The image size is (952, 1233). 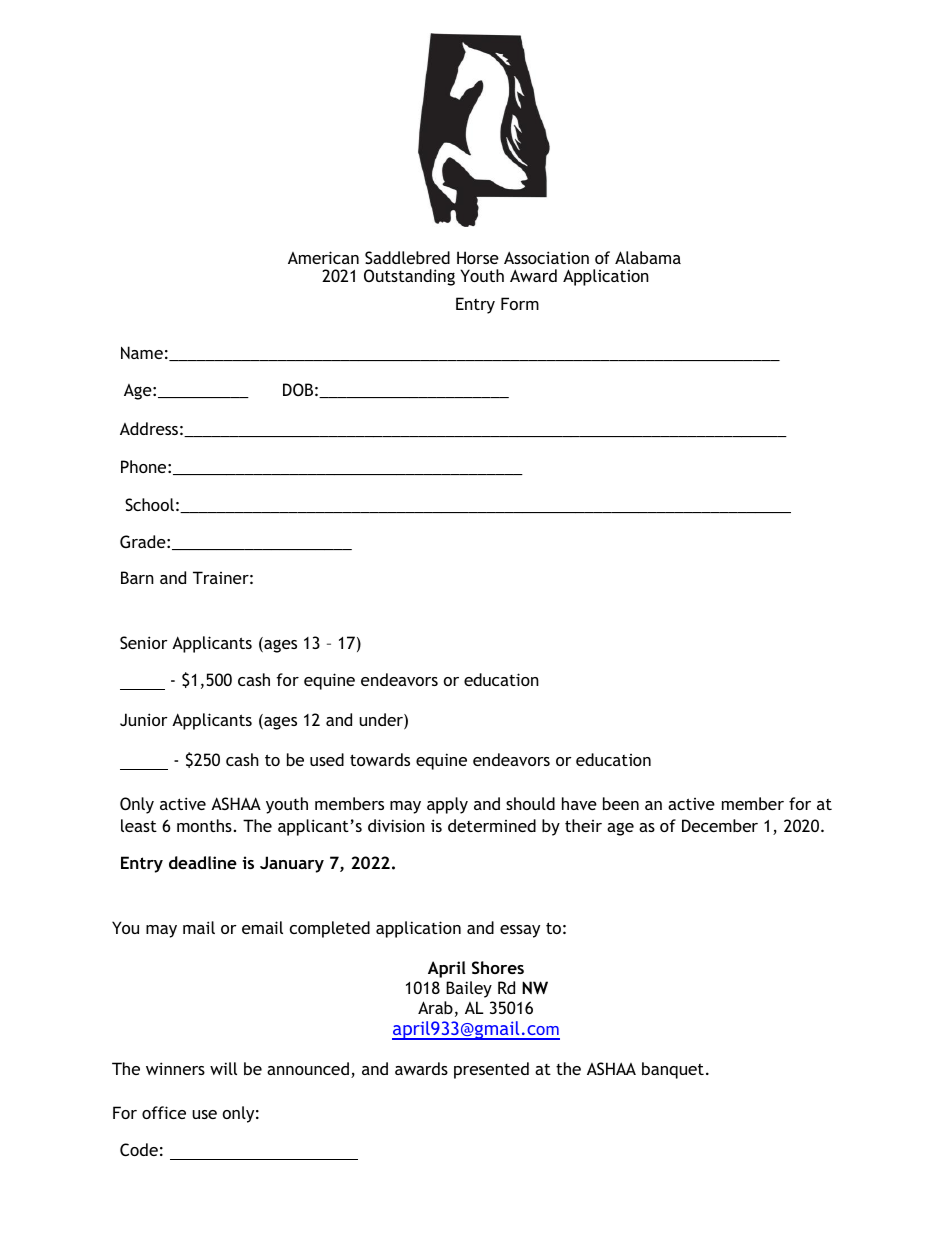 What do you see at coordinates (380, 759) in the page?
I see `towards` at bounding box center [380, 759].
